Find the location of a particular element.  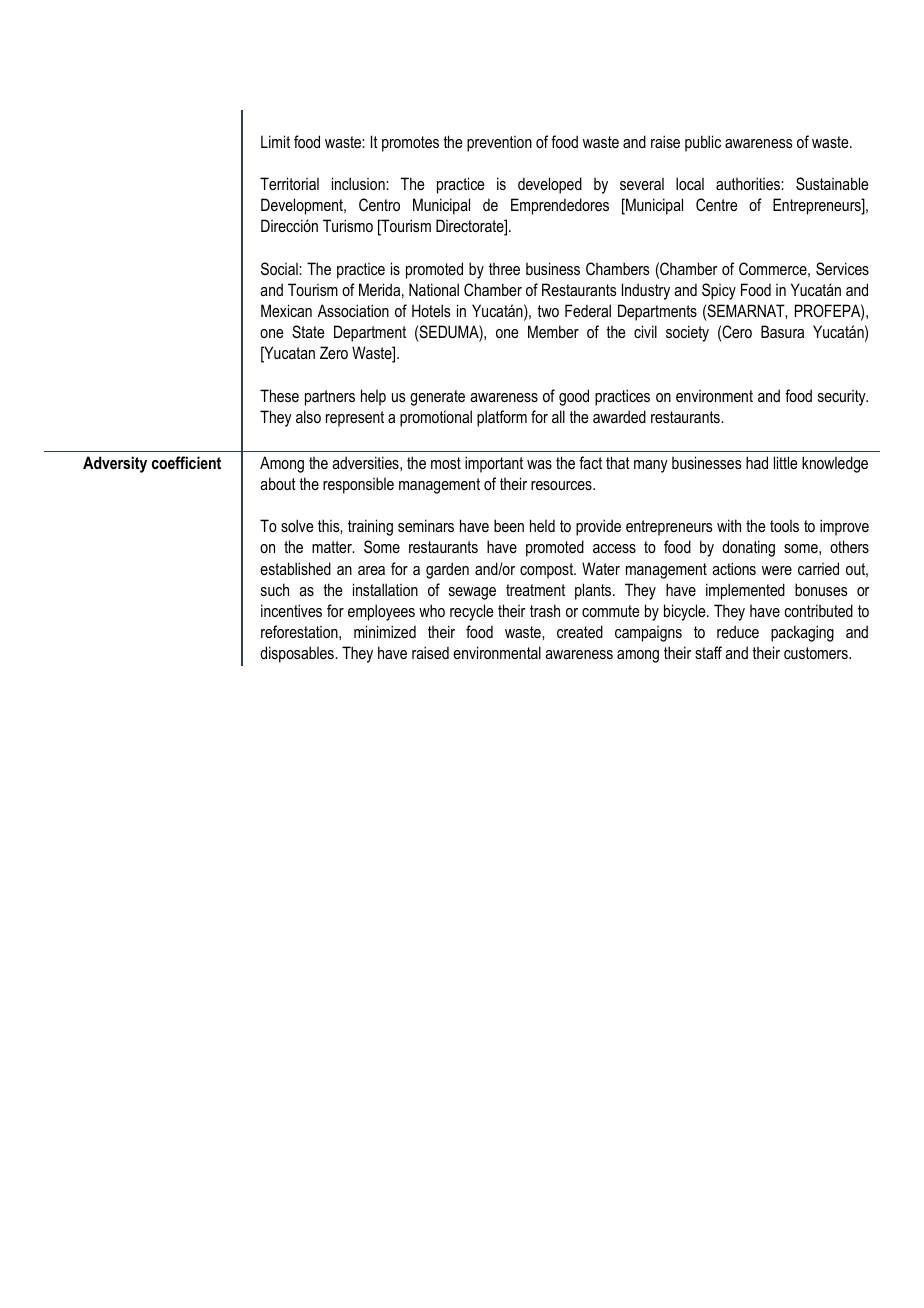

Limit is located at coordinates (275, 141).
